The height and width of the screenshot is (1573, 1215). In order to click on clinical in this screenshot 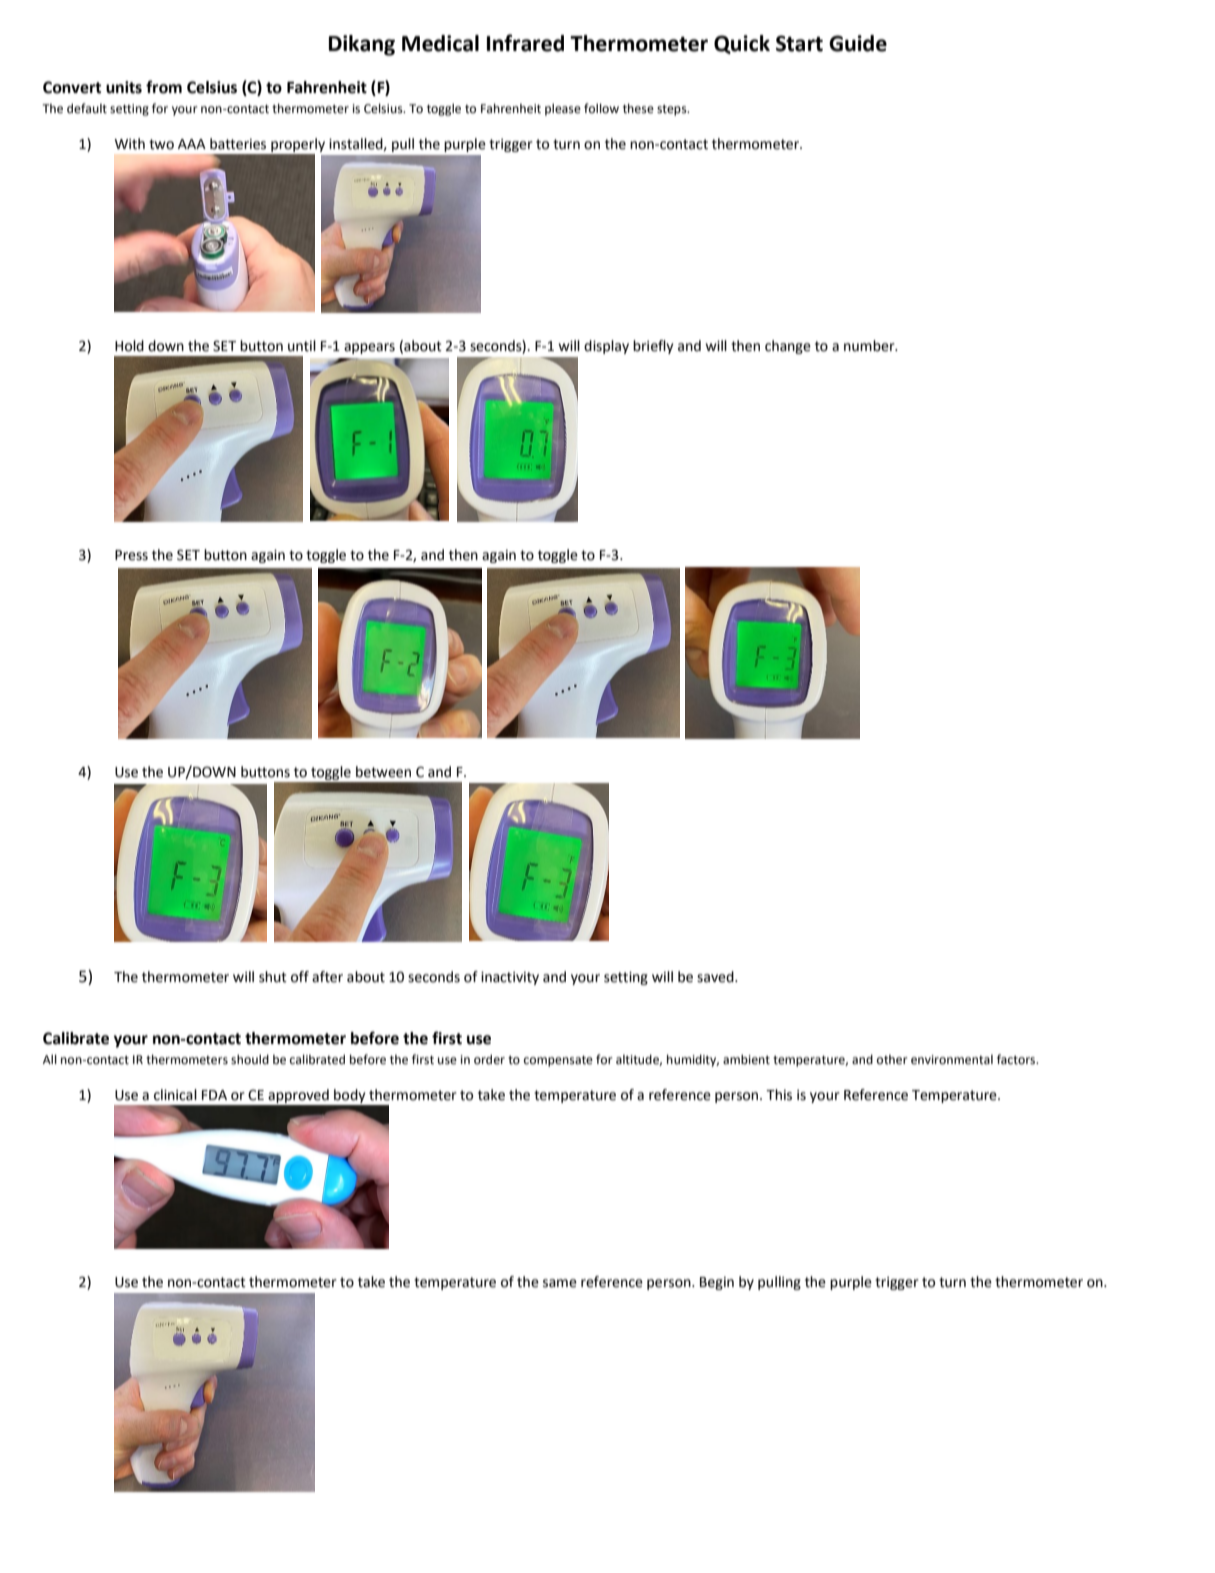, I will do `click(175, 1095)`.
